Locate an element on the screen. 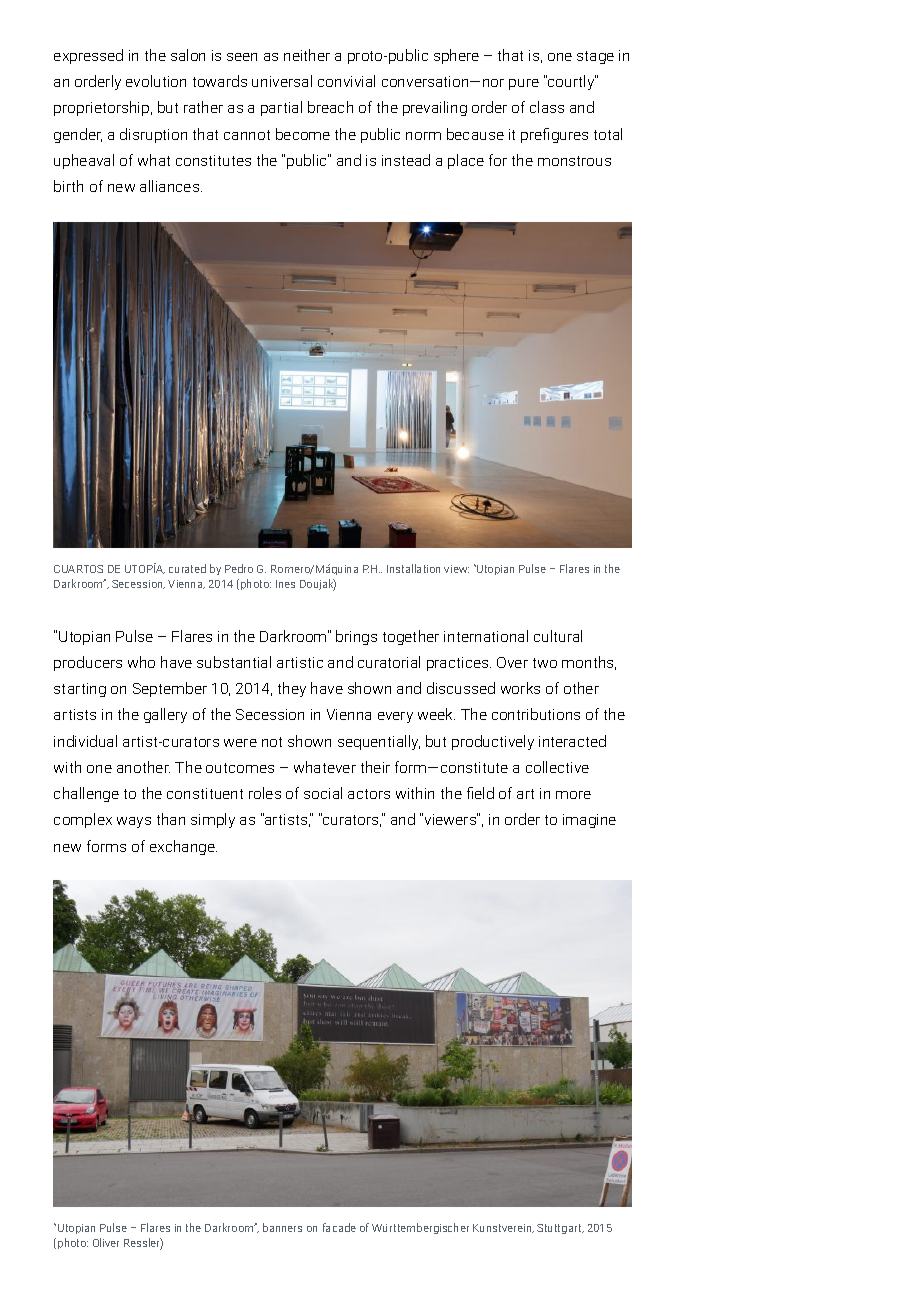 Image resolution: width=924 pixels, height=1307 pixels. brings is located at coordinates (356, 637).
